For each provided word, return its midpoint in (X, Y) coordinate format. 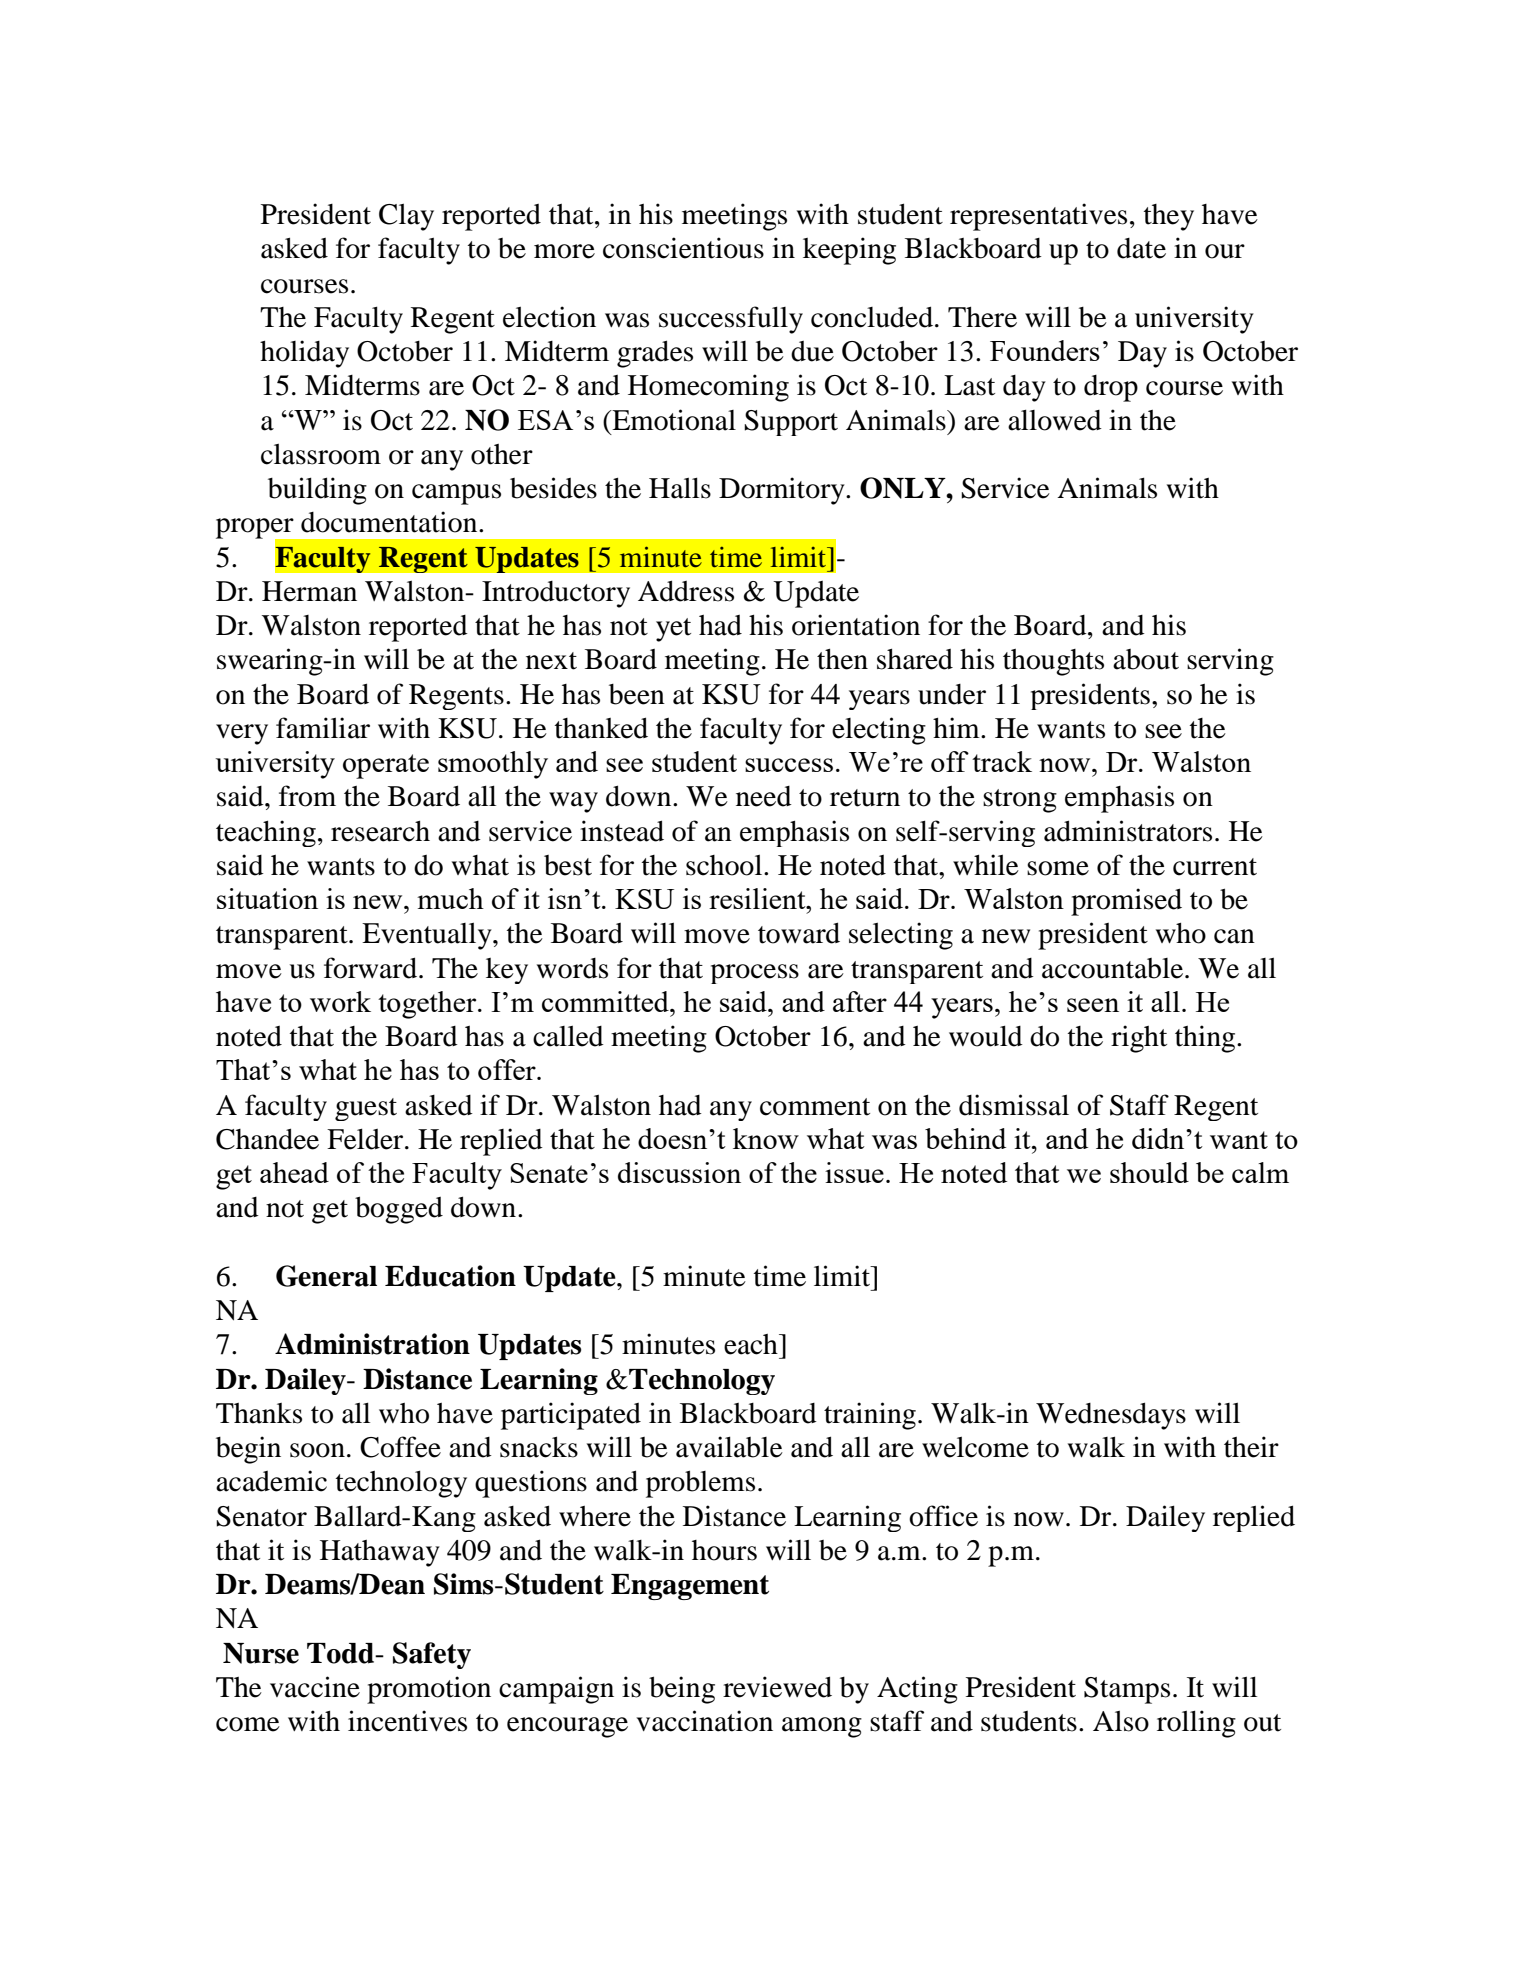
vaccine (315, 1687)
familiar (323, 728)
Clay (406, 217)
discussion (679, 1172)
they (1169, 217)
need (764, 796)
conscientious (683, 248)
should (1149, 1172)
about (1146, 659)
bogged (399, 1210)
